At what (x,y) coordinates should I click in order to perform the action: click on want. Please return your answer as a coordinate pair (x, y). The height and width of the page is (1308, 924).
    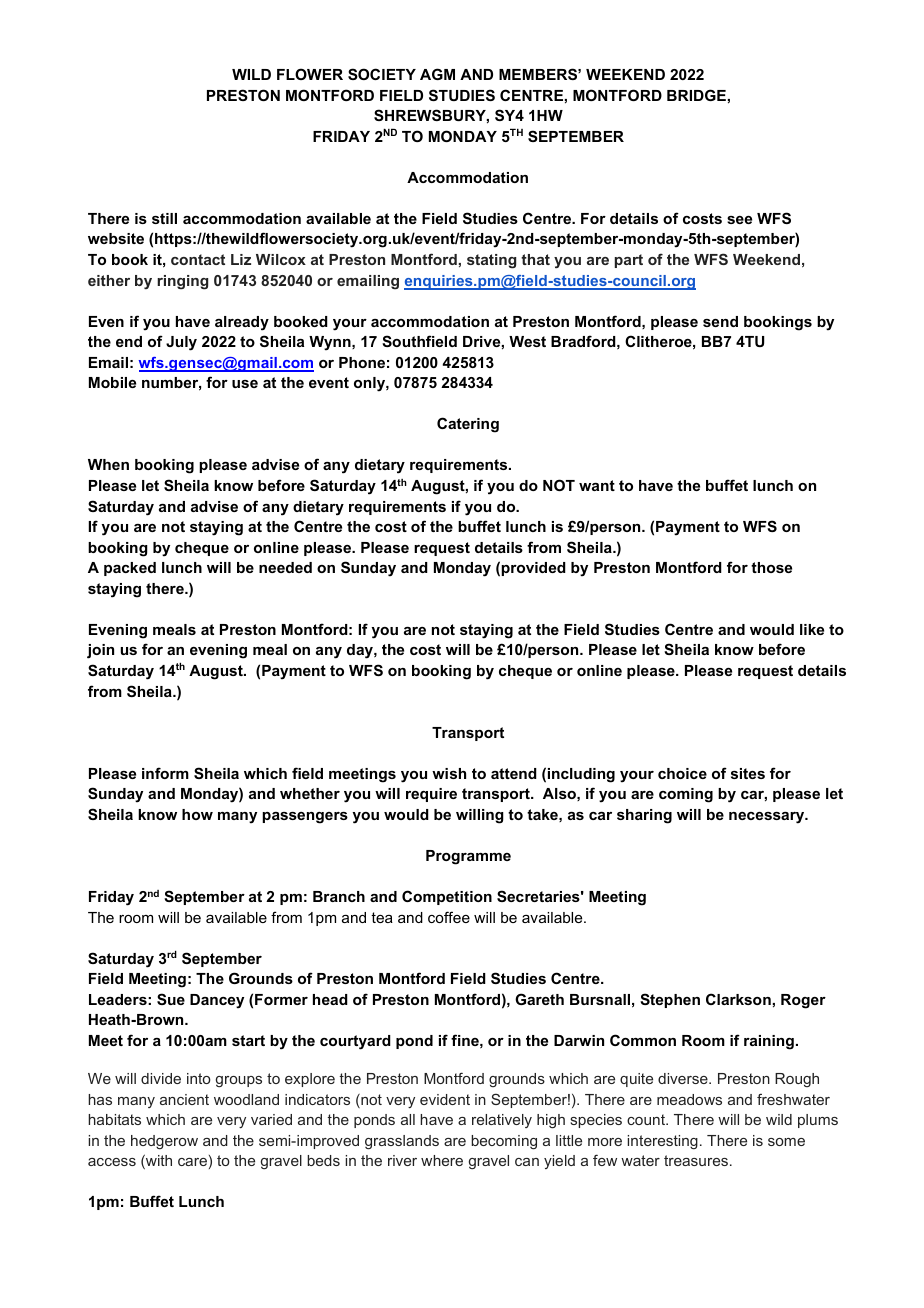
    Looking at the image, I should click on (597, 485).
